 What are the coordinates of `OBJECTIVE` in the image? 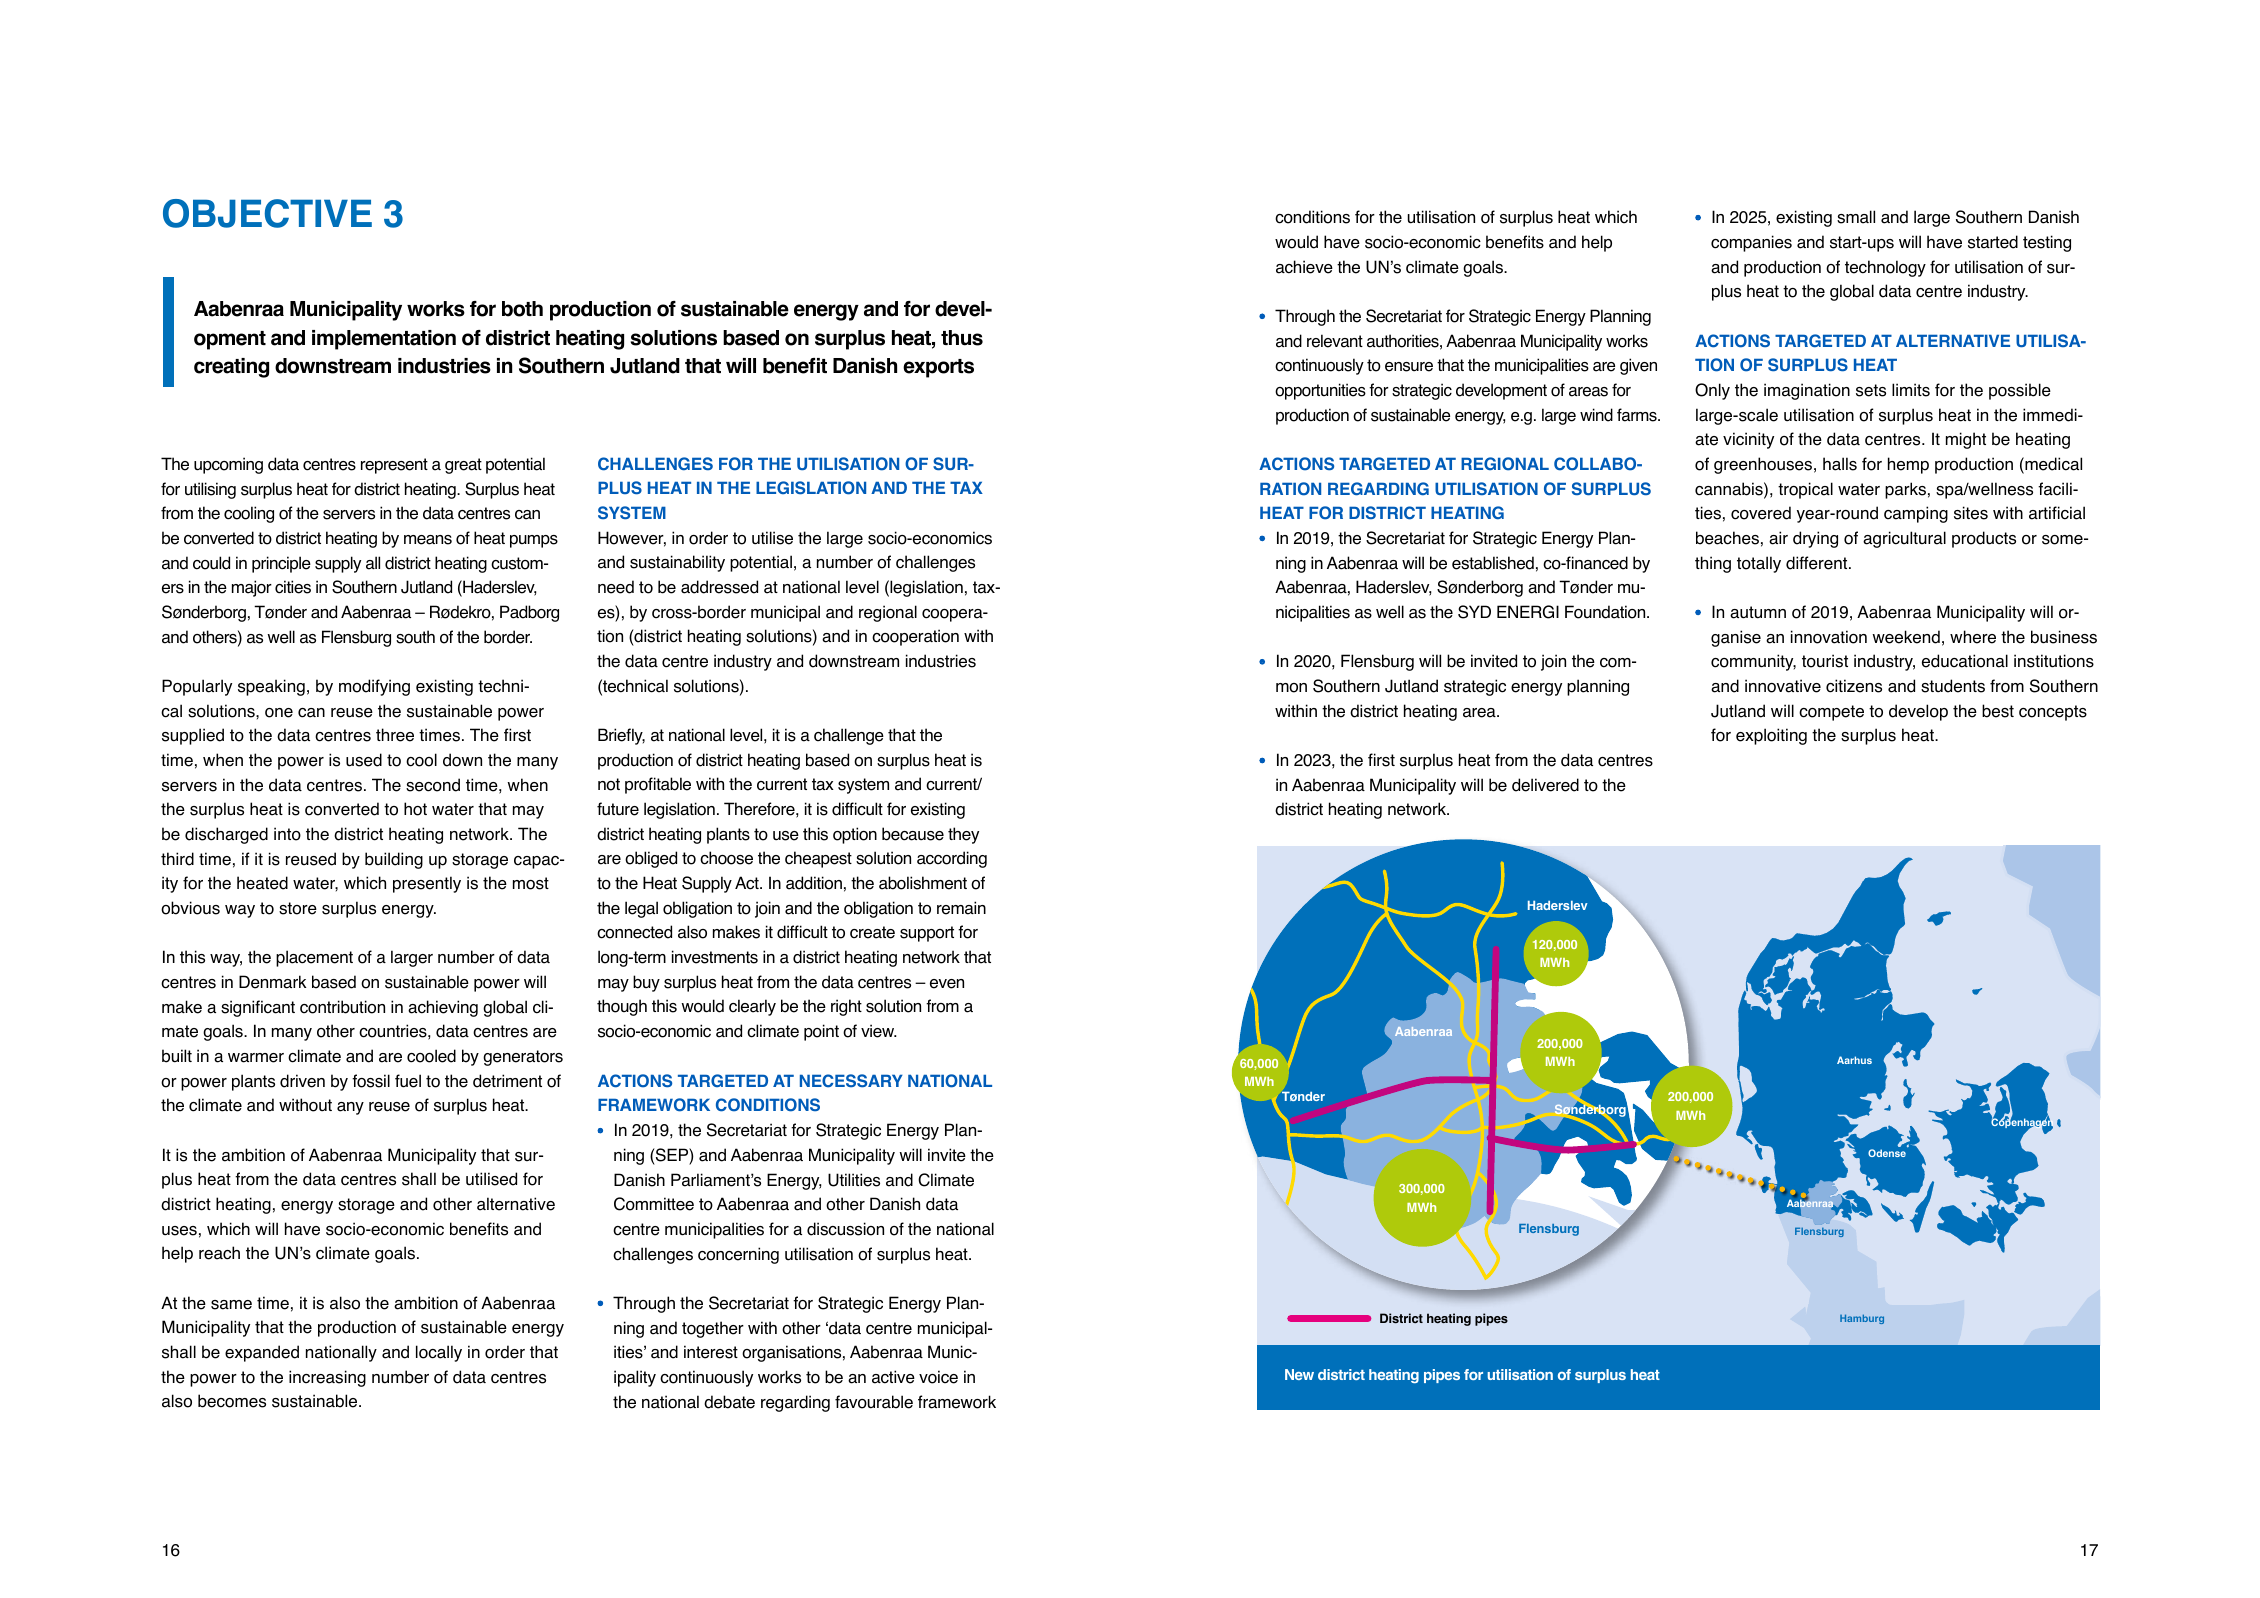 It's located at (267, 213).
